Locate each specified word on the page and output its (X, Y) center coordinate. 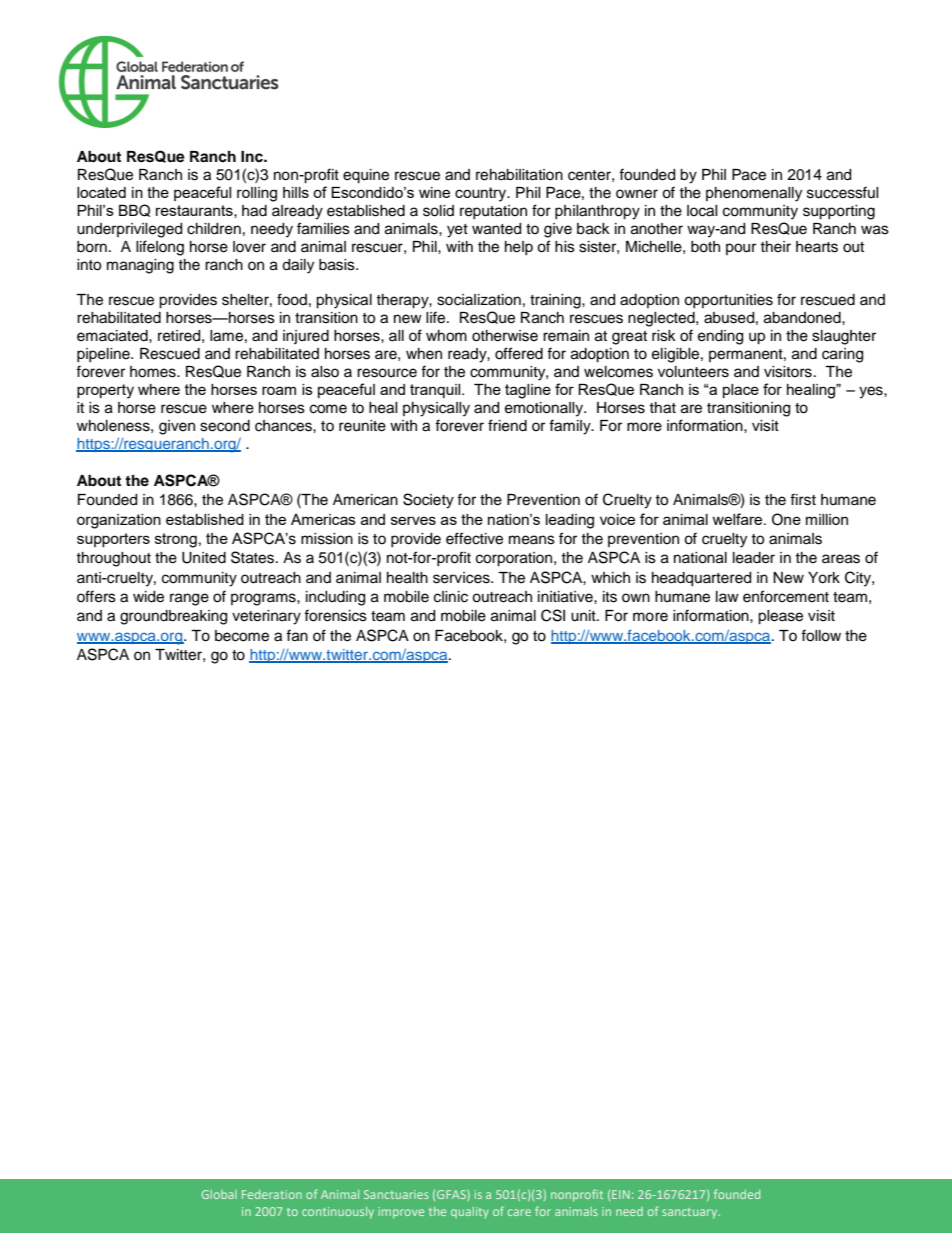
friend (507, 425)
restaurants (195, 210)
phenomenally (754, 194)
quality (470, 1213)
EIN (621, 1194)
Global (219, 1194)
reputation (493, 212)
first (803, 499)
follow (821, 635)
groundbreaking (173, 617)
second (225, 426)
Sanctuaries (396, 1194)
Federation (272, 1194)
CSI (553, 615)
